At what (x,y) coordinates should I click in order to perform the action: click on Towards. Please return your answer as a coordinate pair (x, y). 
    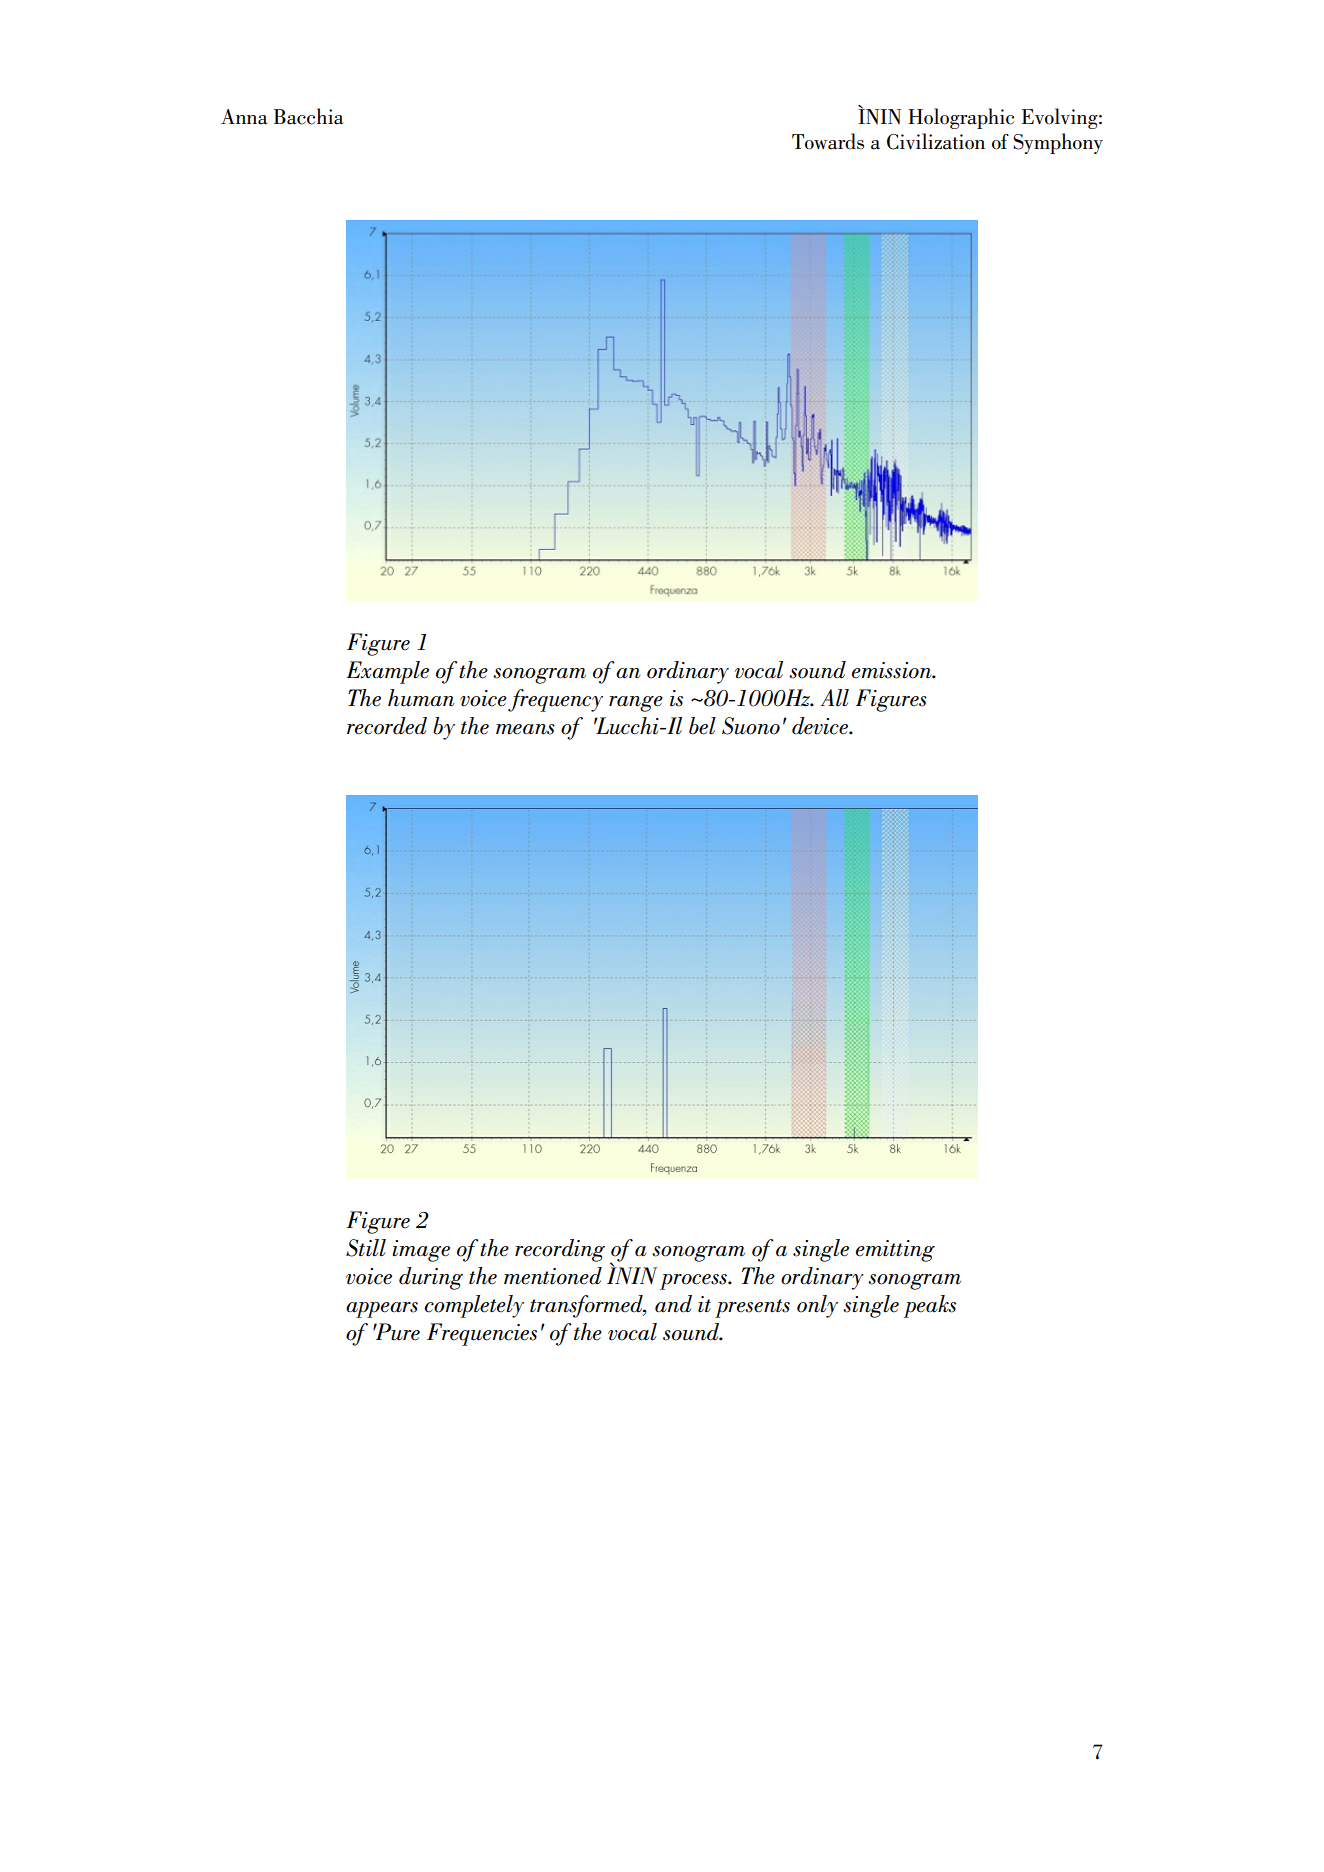
    Looking at the image, I should click on (828, 141).
